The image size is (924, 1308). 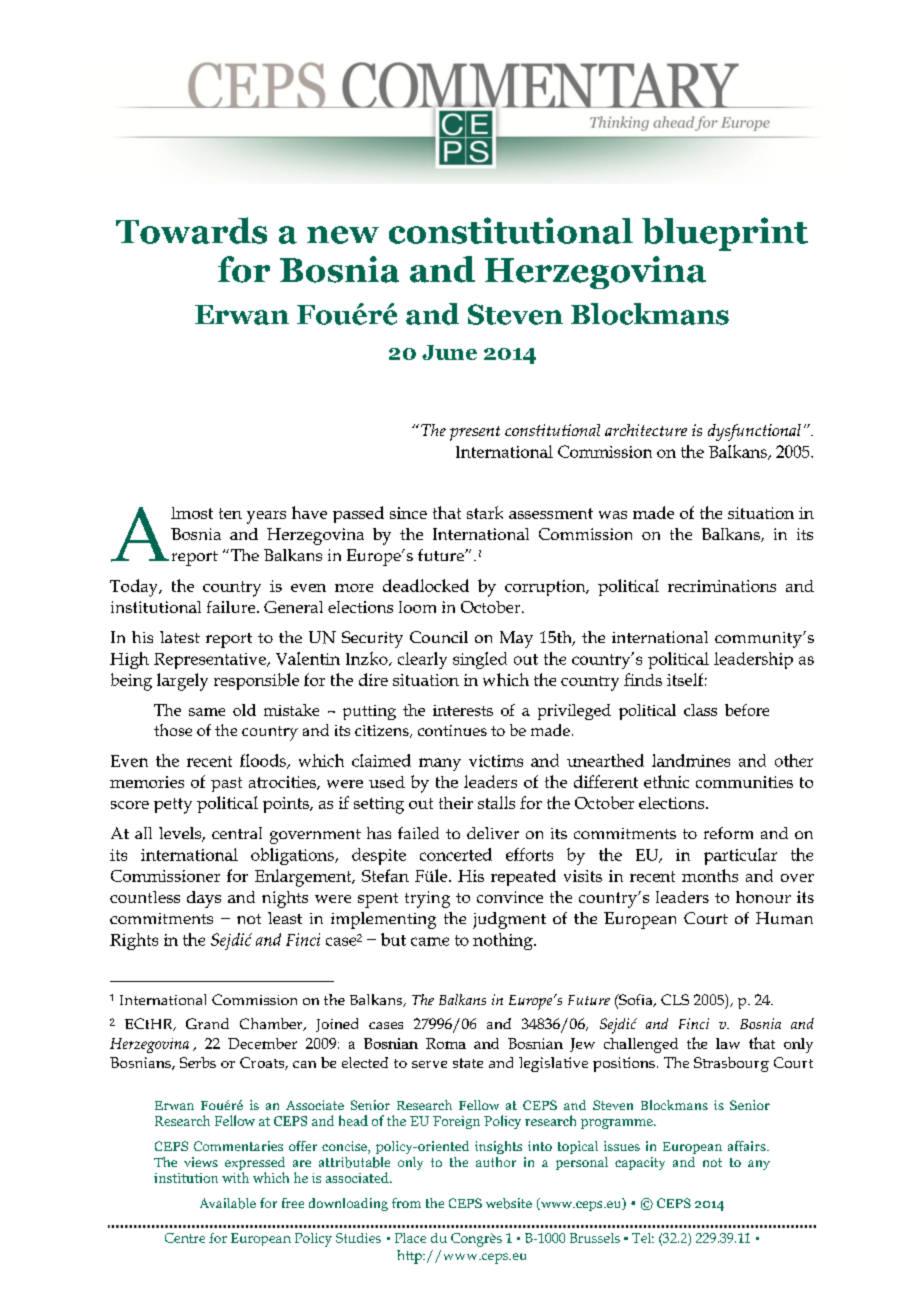 I want to click on failure, so click(x=232, y=607).
